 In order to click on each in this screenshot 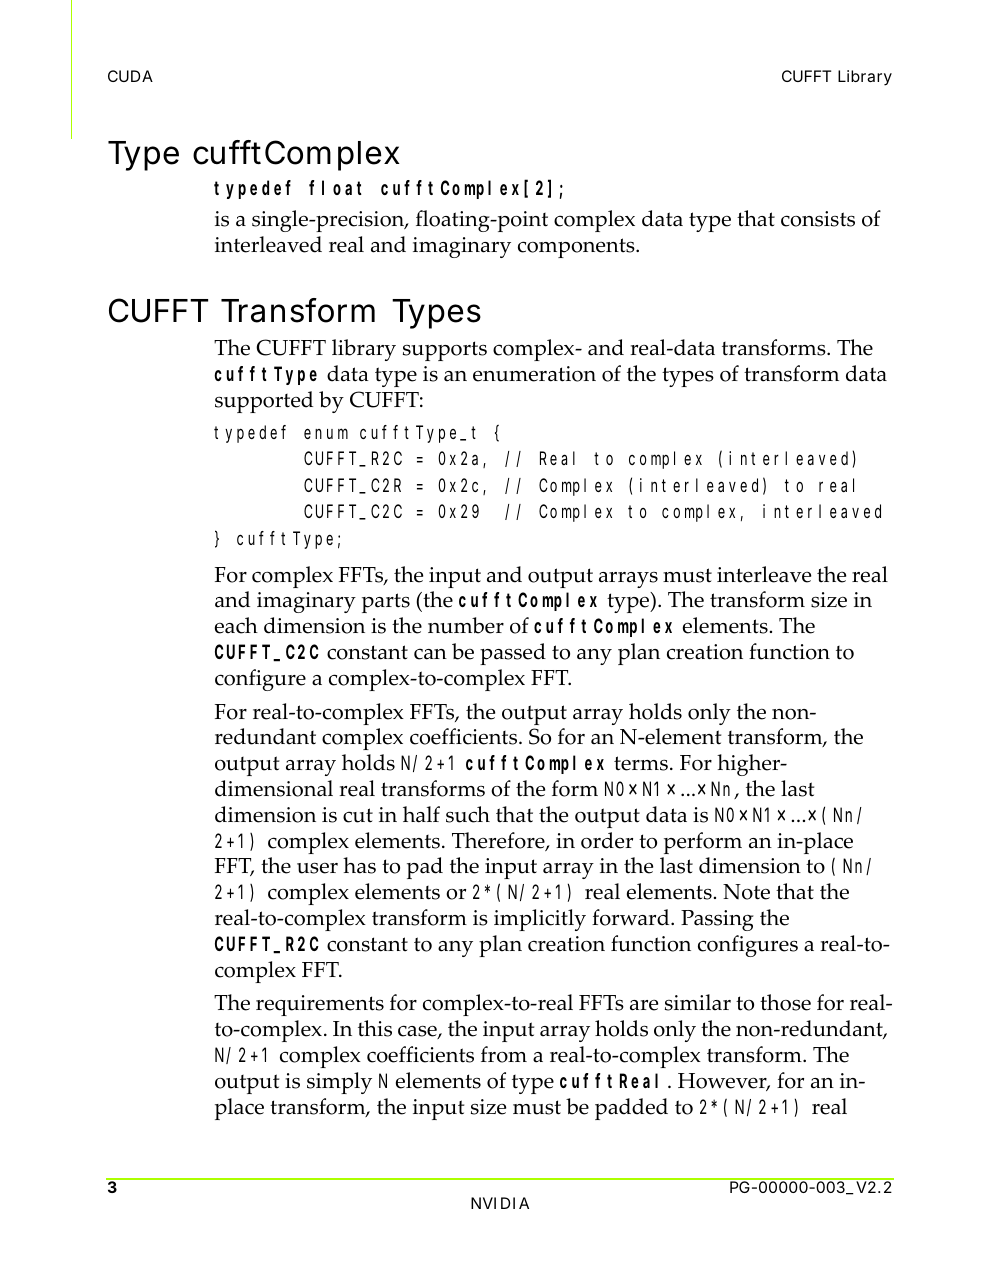, I will do `click(236, 625)`.
